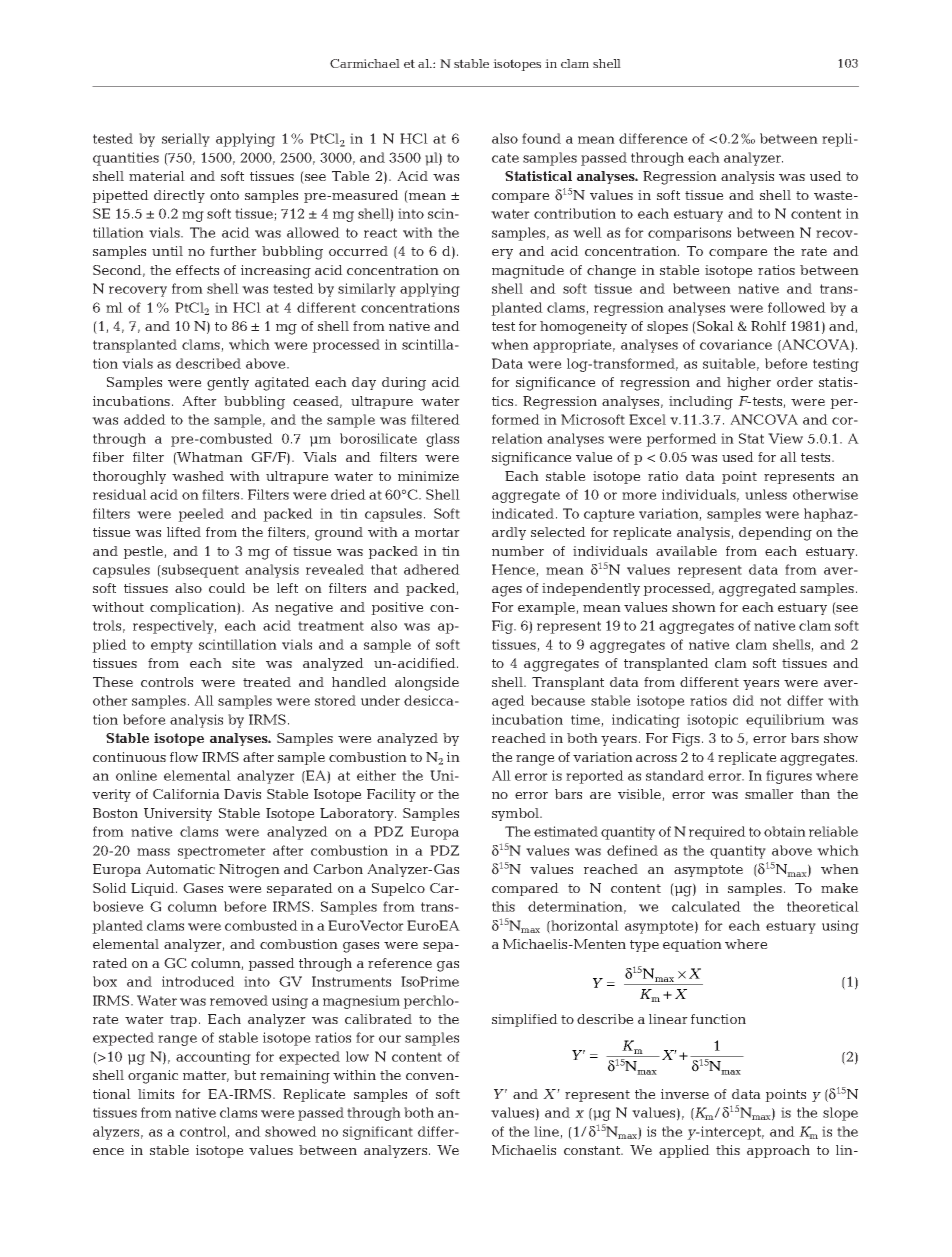  What do you see at coordinates (541, 138) in the screenshot?
I see `found` at bounding box center [541, 138].
